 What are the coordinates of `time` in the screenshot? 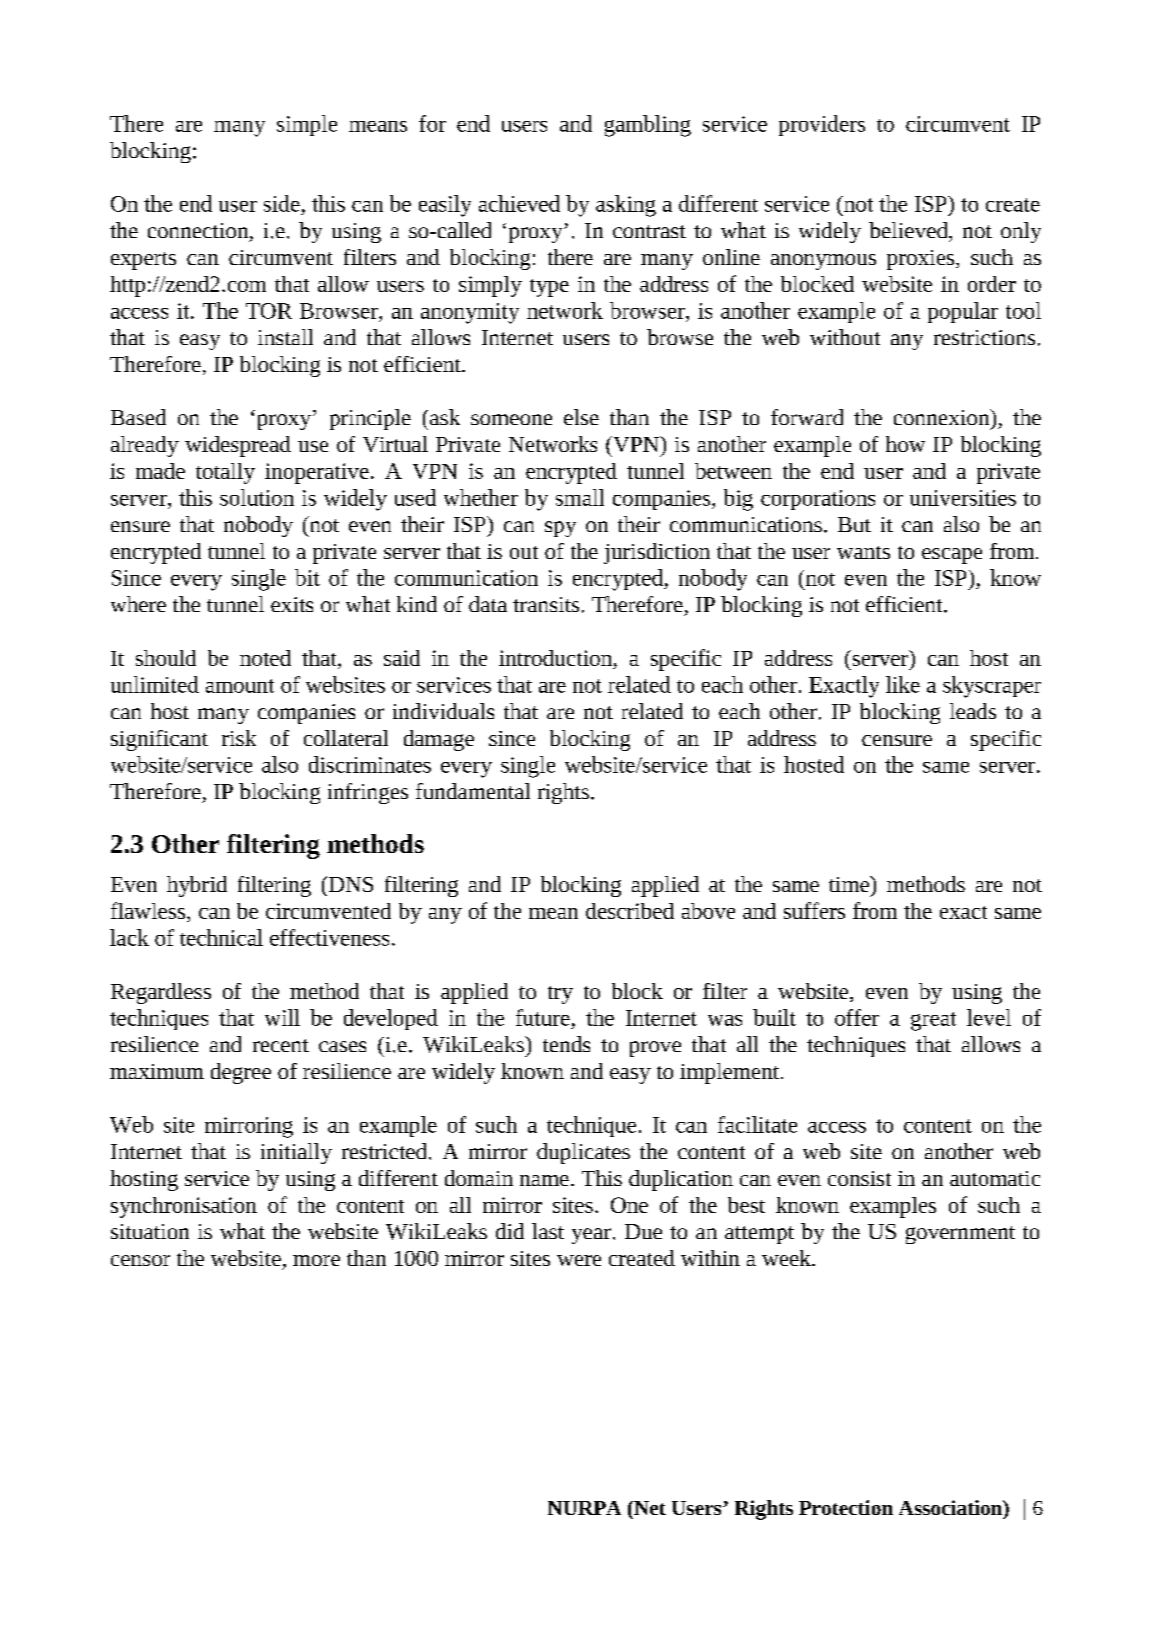 It's located at (850, 884).
